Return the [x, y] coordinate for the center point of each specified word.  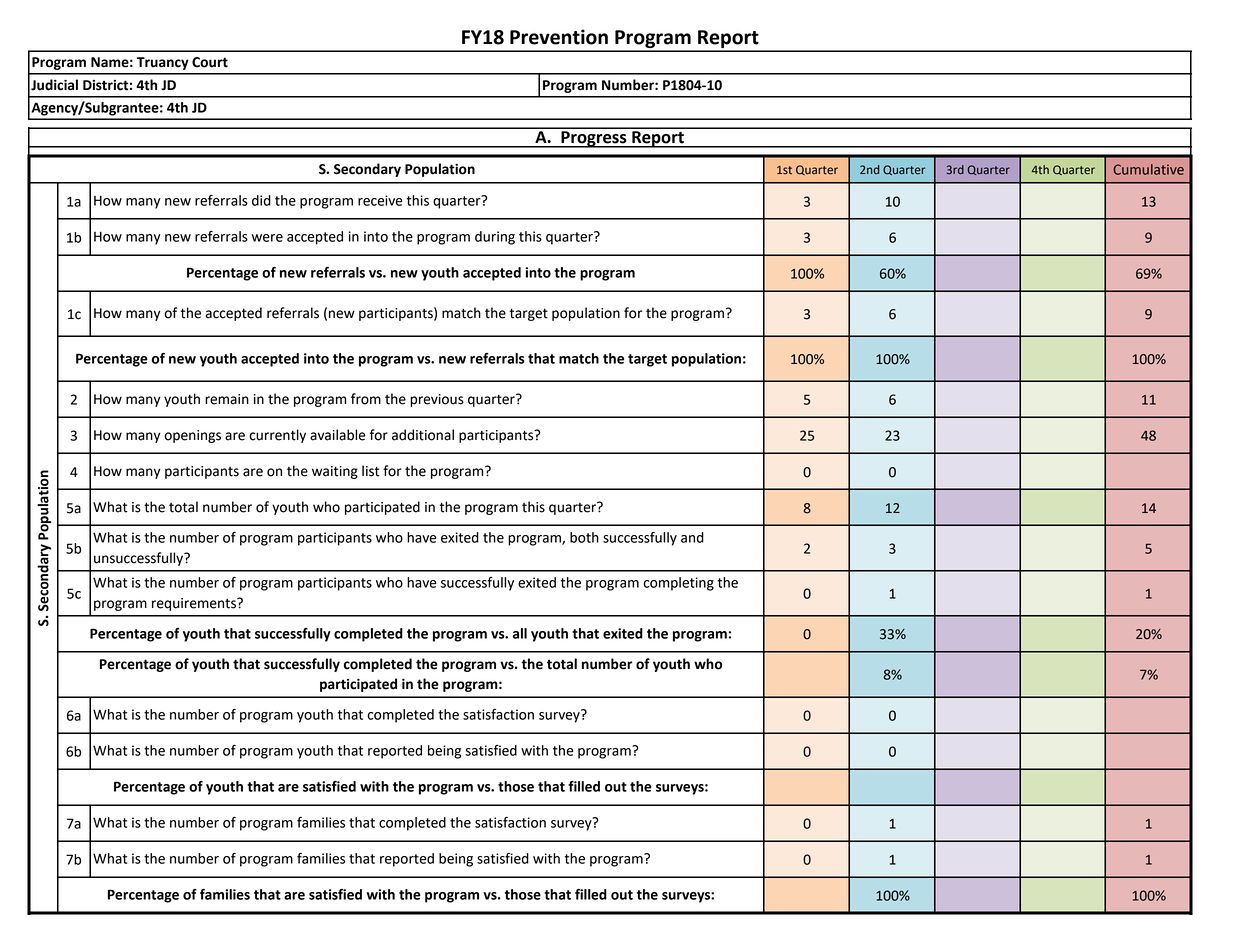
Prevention [559, 37]
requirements [195, 604]
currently [277, 436]
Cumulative [1148, 169]
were [267, 238]
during [495, 238]
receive [380, 200]
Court [210, 62]
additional [423, 435]
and [692, 537]
